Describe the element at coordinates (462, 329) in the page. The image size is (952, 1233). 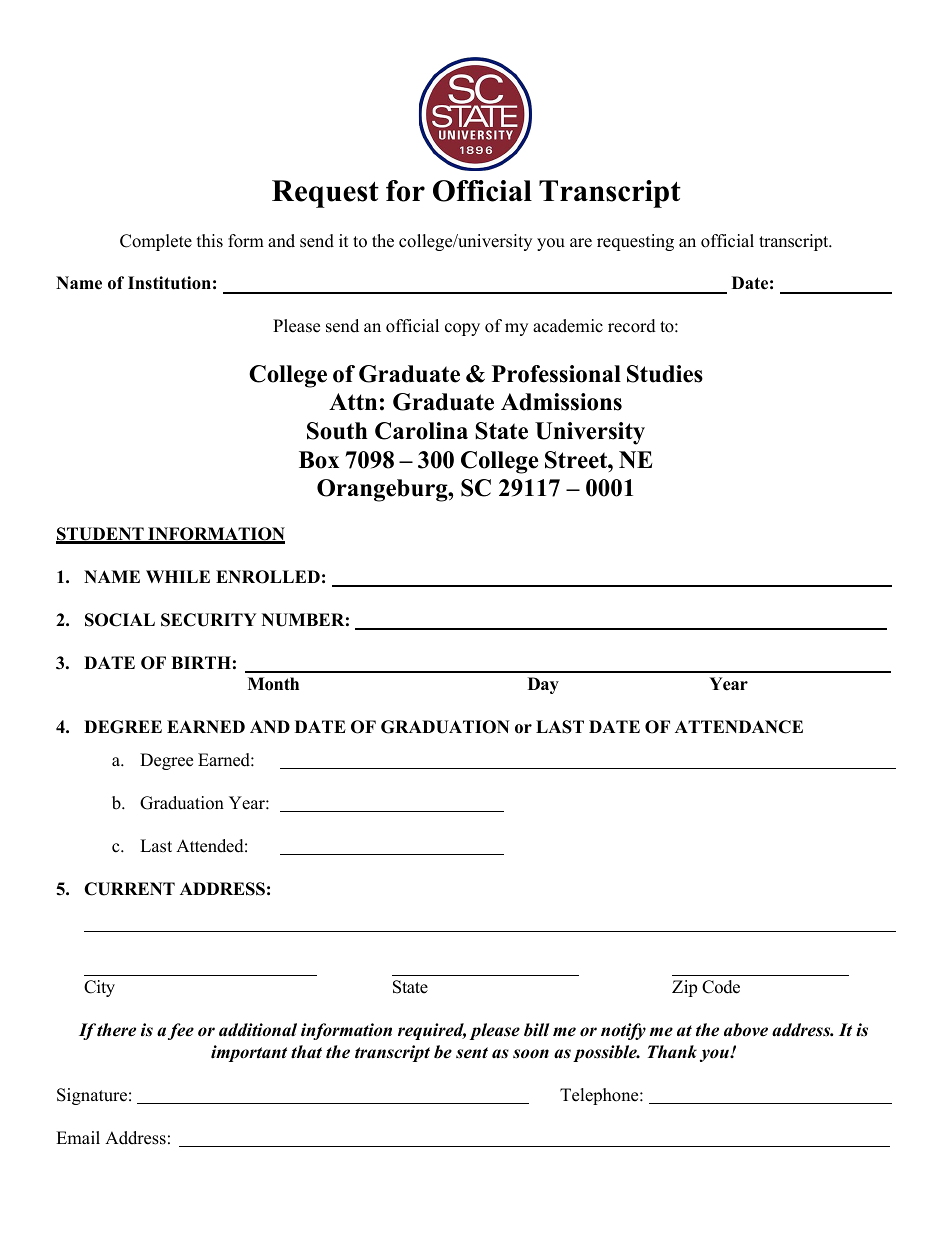
I see `copy` at that location.
